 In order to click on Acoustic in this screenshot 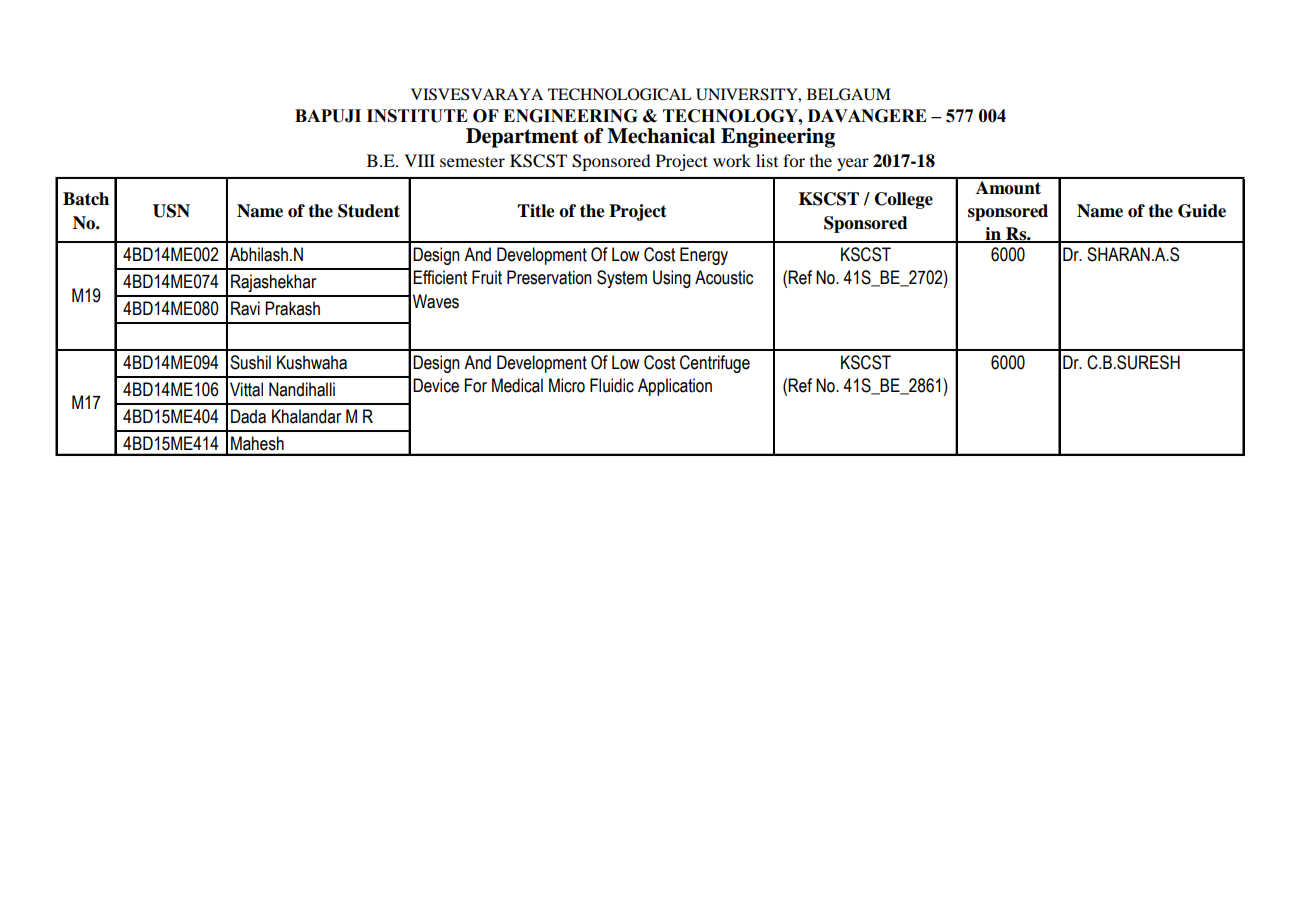, I will do `click(724, 277)`.
